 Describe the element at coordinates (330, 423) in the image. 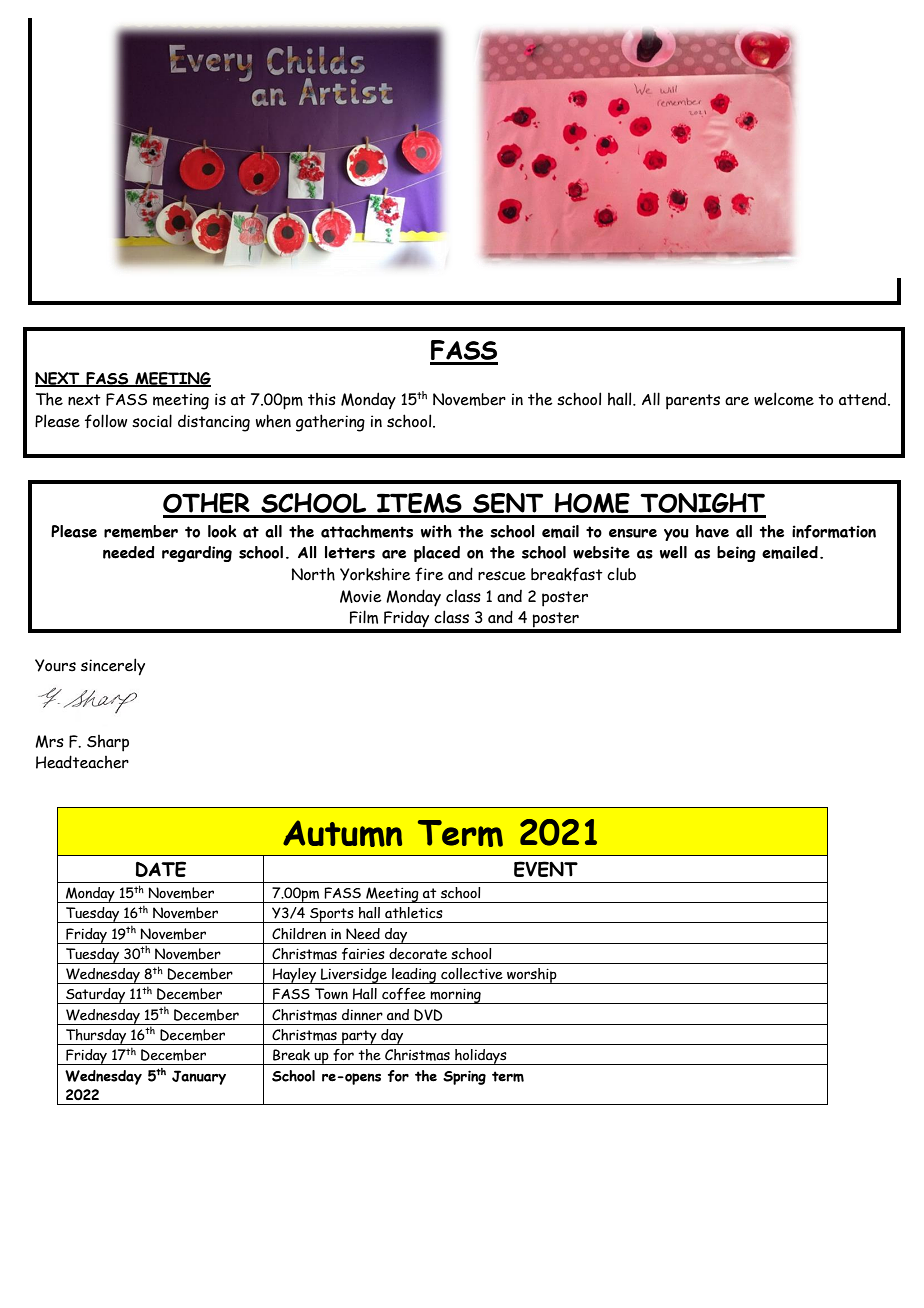

I see `gathering` at that location.
